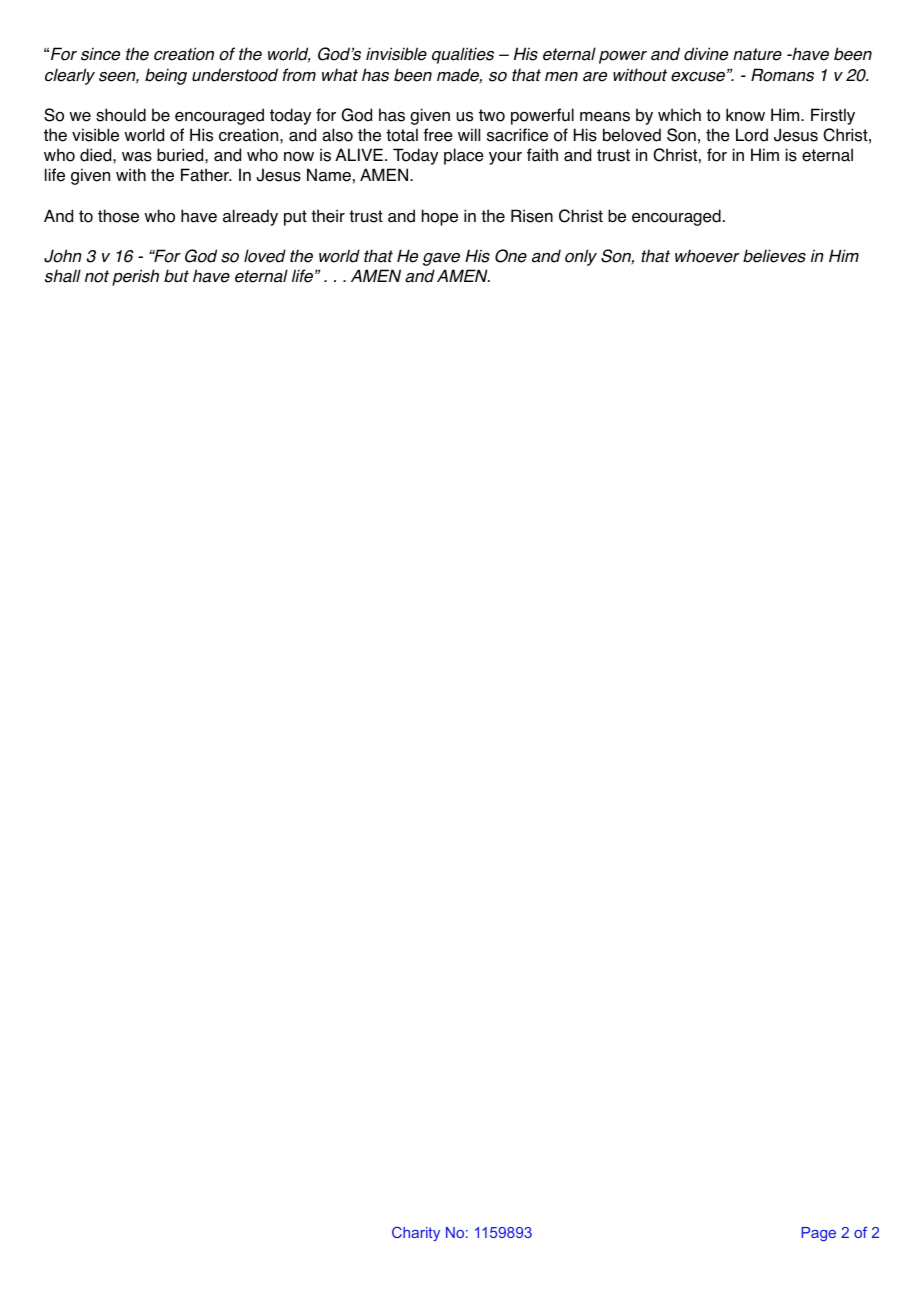 This screenshot has height=1308, width=924. I want to click on Charity, so click(416, 1234).
